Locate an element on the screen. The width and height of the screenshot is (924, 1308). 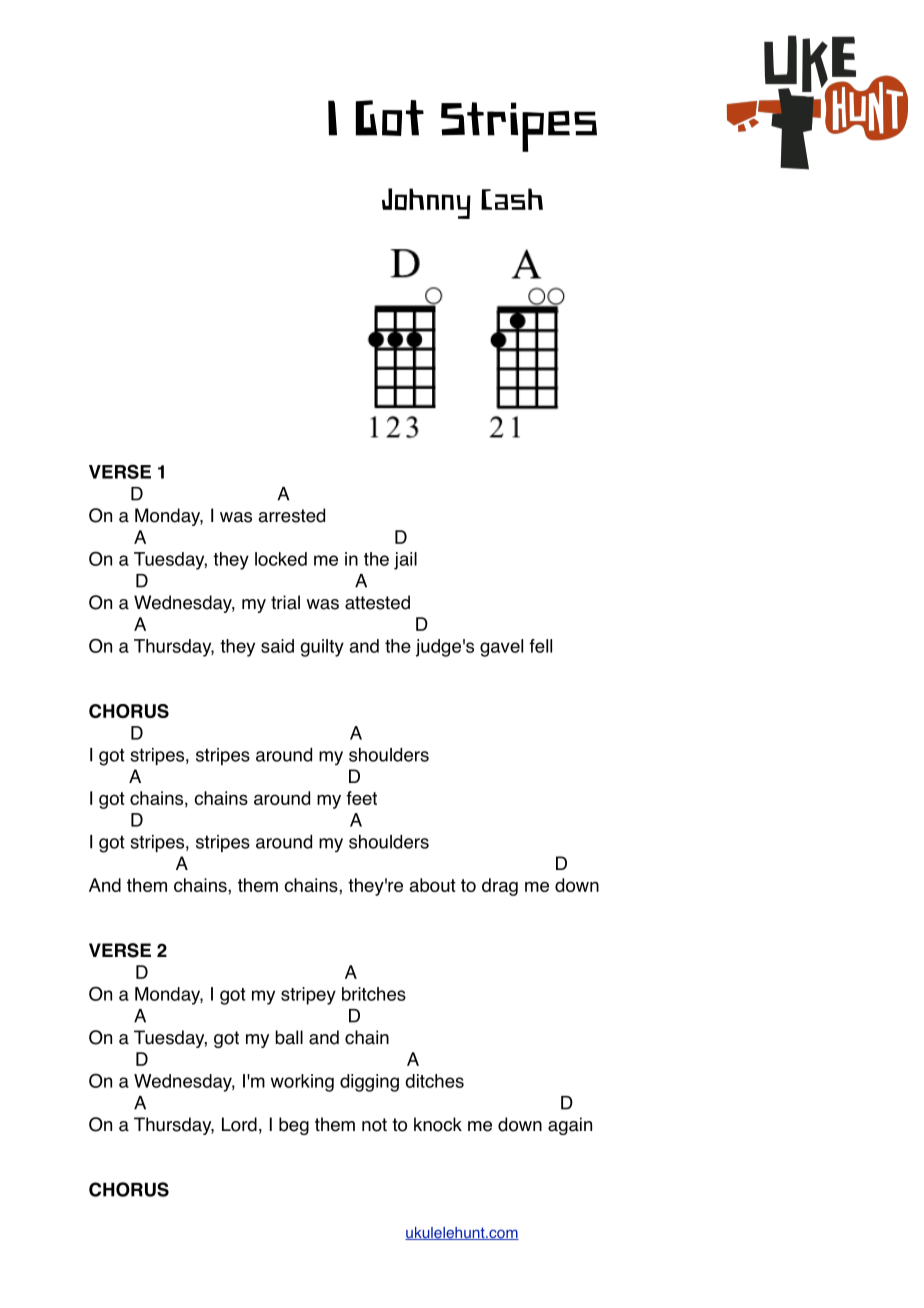
Cash is located at coordinates (512, 199).
